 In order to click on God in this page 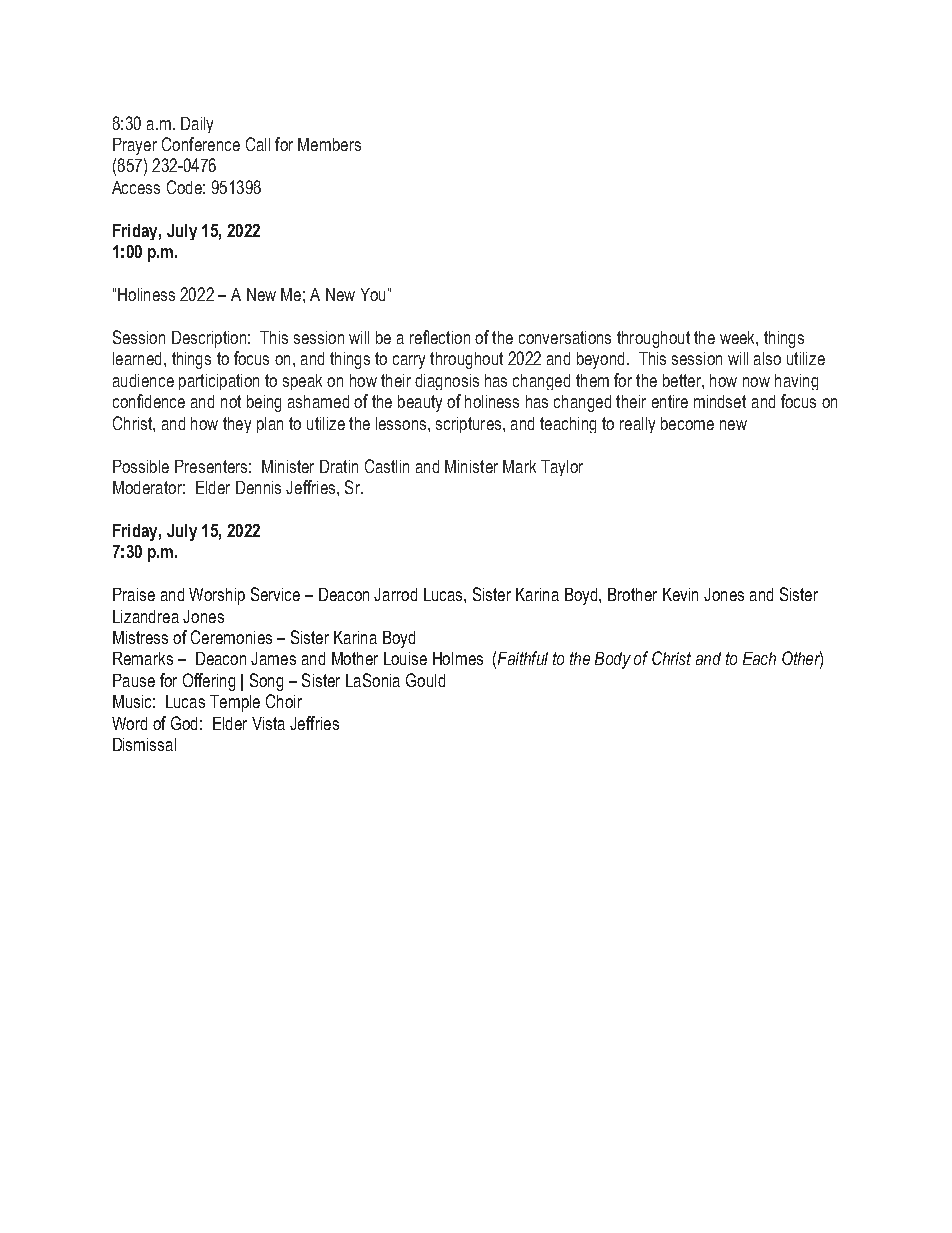, I will do `click(184, 723)`.
